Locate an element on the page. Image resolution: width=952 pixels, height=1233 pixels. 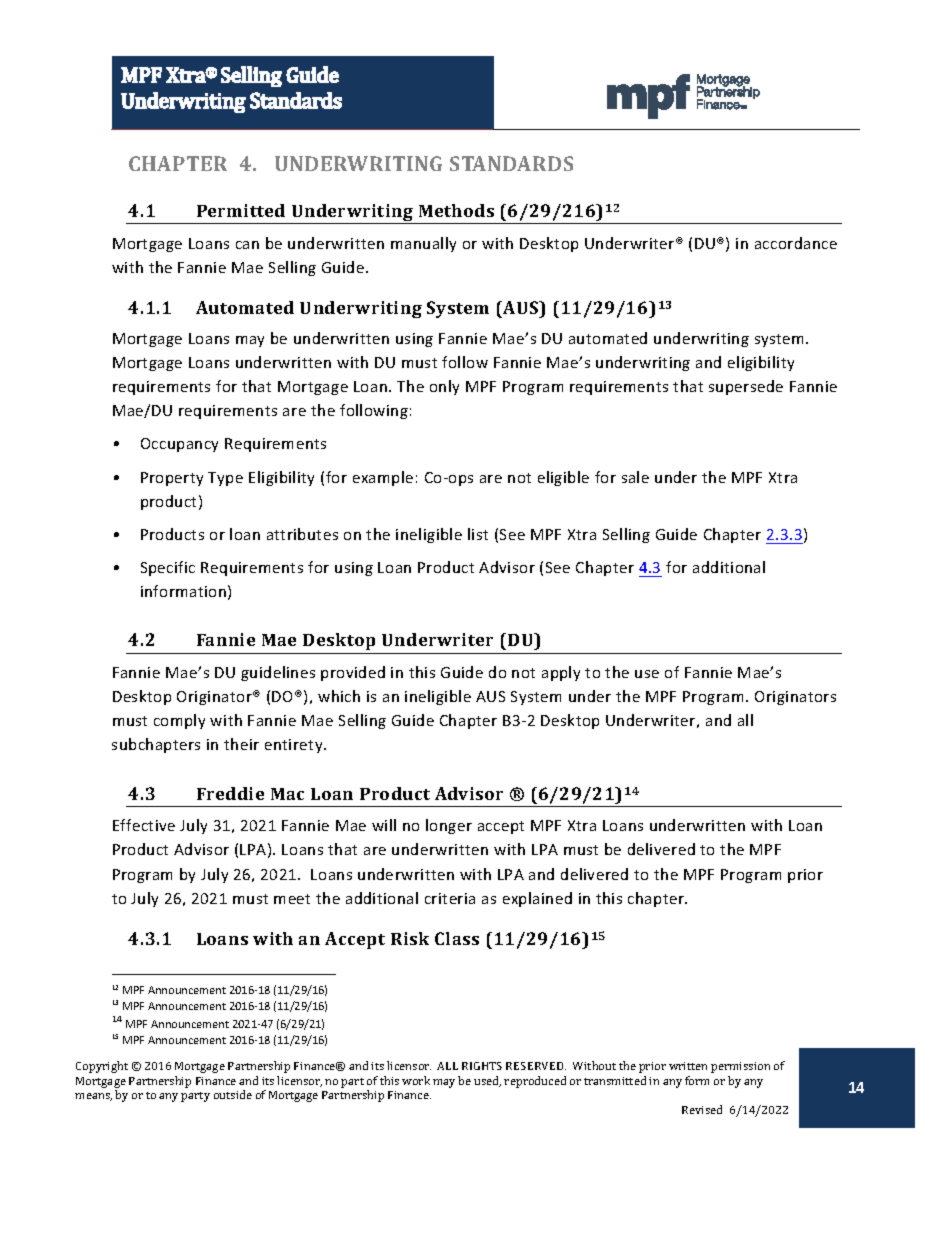
their is located at coordinates (241, 744).
